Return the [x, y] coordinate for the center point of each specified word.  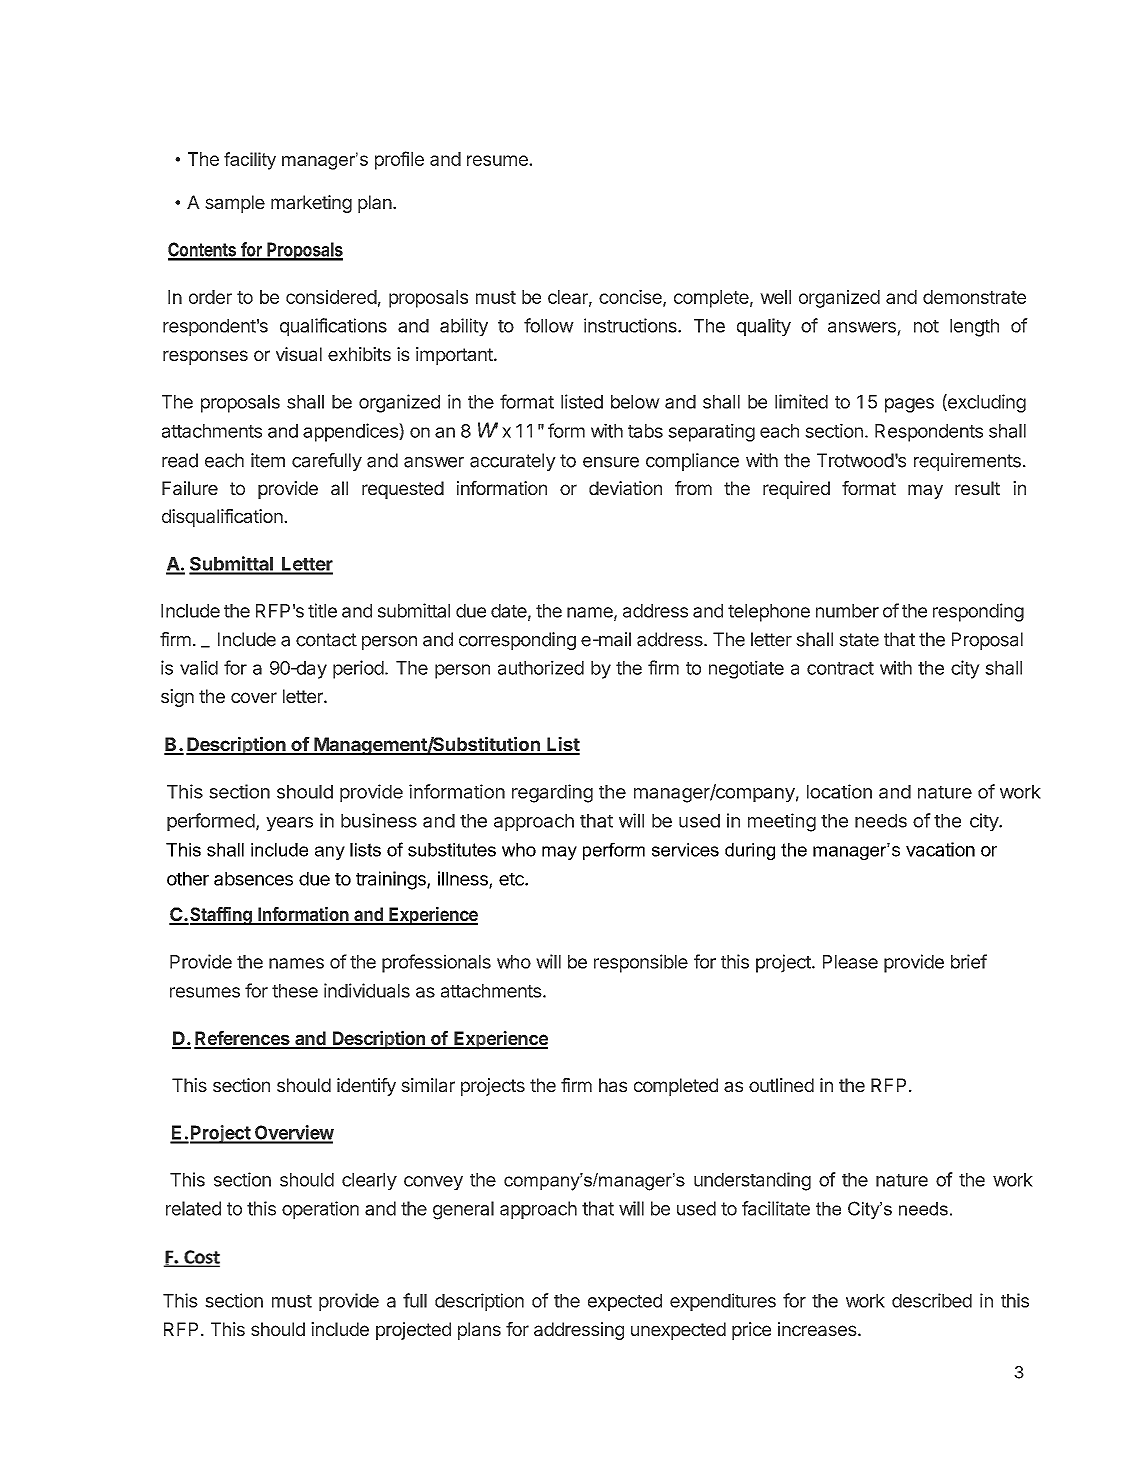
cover [254, 697]
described [932, 1300]
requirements [967, 462]
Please [850, 962]
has [613, 1085]
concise [631, 298]
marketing [311, 204]
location [839, 791]
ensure [611, 462]
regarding [552, 793]
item [268, 460]
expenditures [723, 1302]
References [243, 1039]
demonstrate [974, 297]
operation [320, 1210]
